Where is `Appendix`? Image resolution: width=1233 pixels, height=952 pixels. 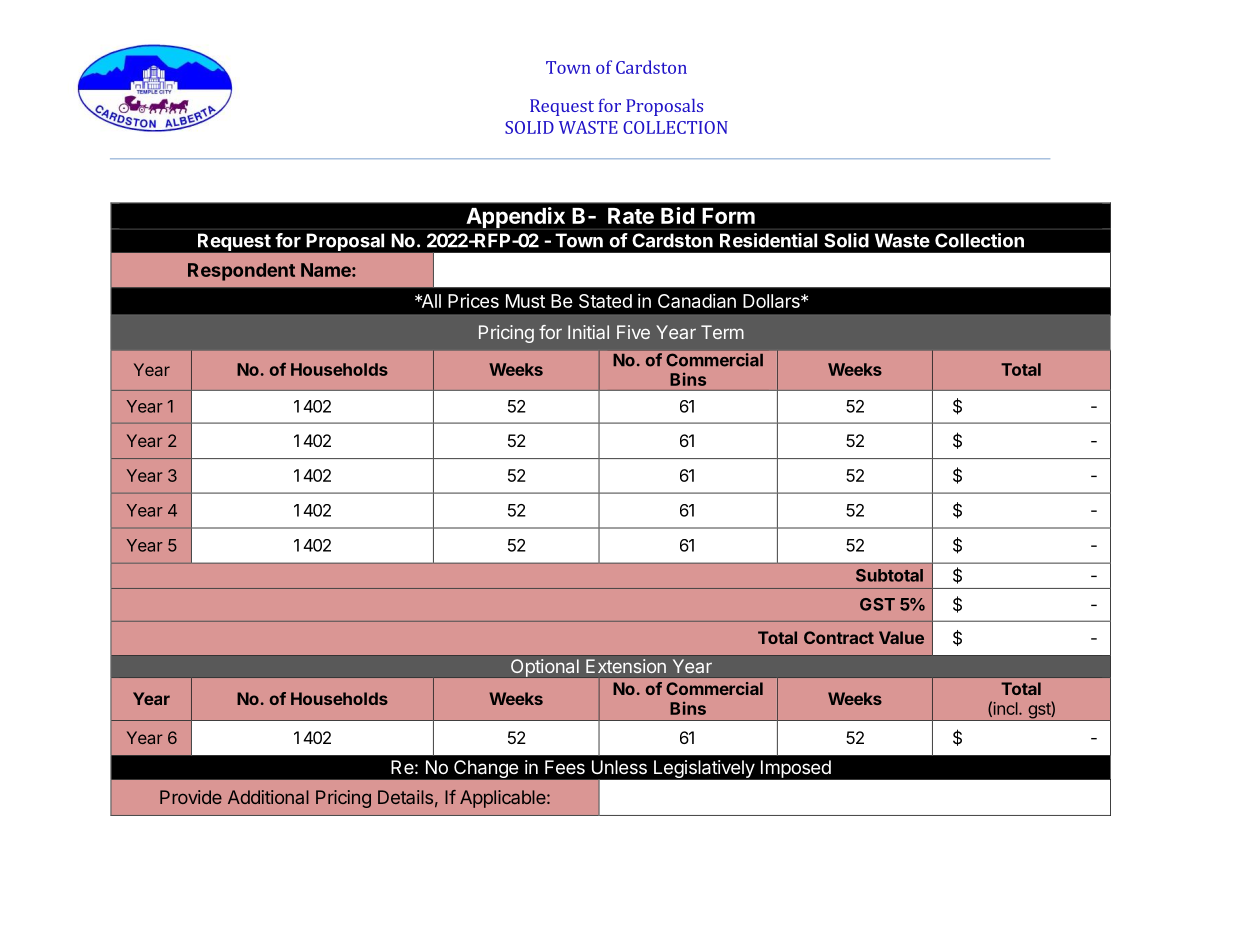 Appendix is located at coordinates (515, 218).
